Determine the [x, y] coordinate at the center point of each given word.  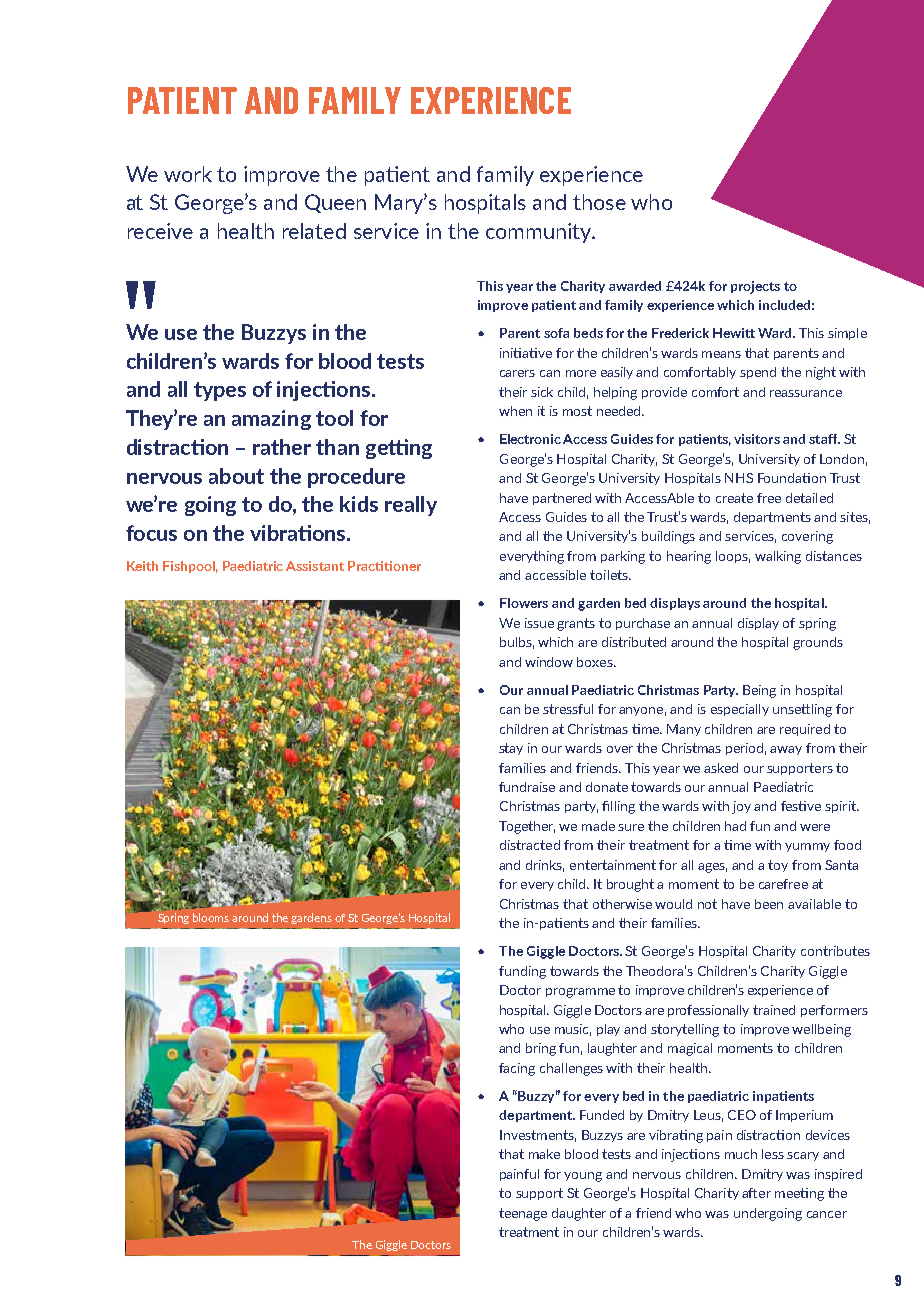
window [549, 662]
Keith [142, 566]
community [540, 233]
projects [755, 287]
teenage [523, 1214]
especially [740, 710]
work [188, 174]
